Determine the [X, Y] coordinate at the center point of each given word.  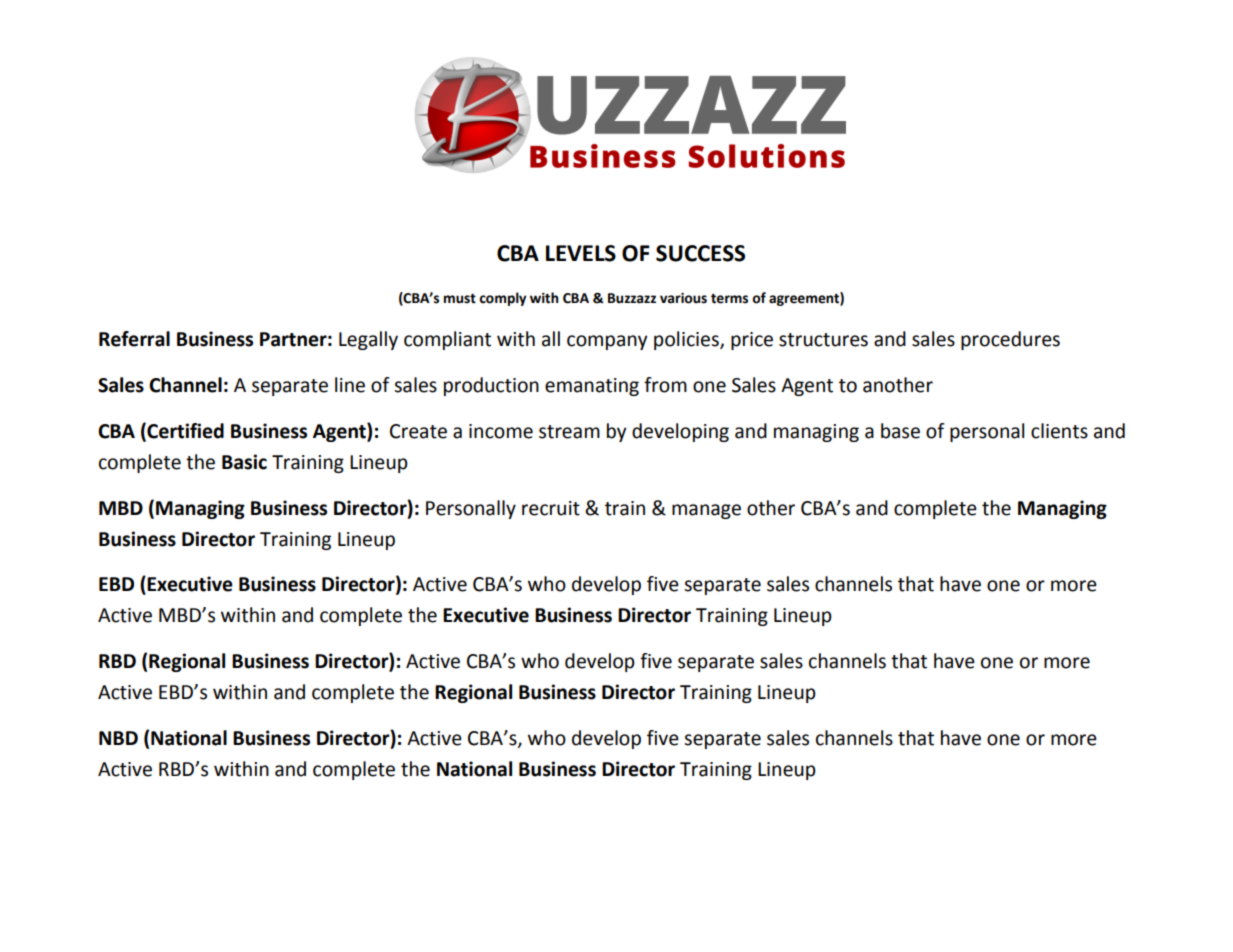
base [900, 431]
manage [706, 511]
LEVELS [581, 253]
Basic [244, 462]
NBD [118, 738]
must [460, 298]
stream [569, 432]
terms [729, 299]
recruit [551, 508]
